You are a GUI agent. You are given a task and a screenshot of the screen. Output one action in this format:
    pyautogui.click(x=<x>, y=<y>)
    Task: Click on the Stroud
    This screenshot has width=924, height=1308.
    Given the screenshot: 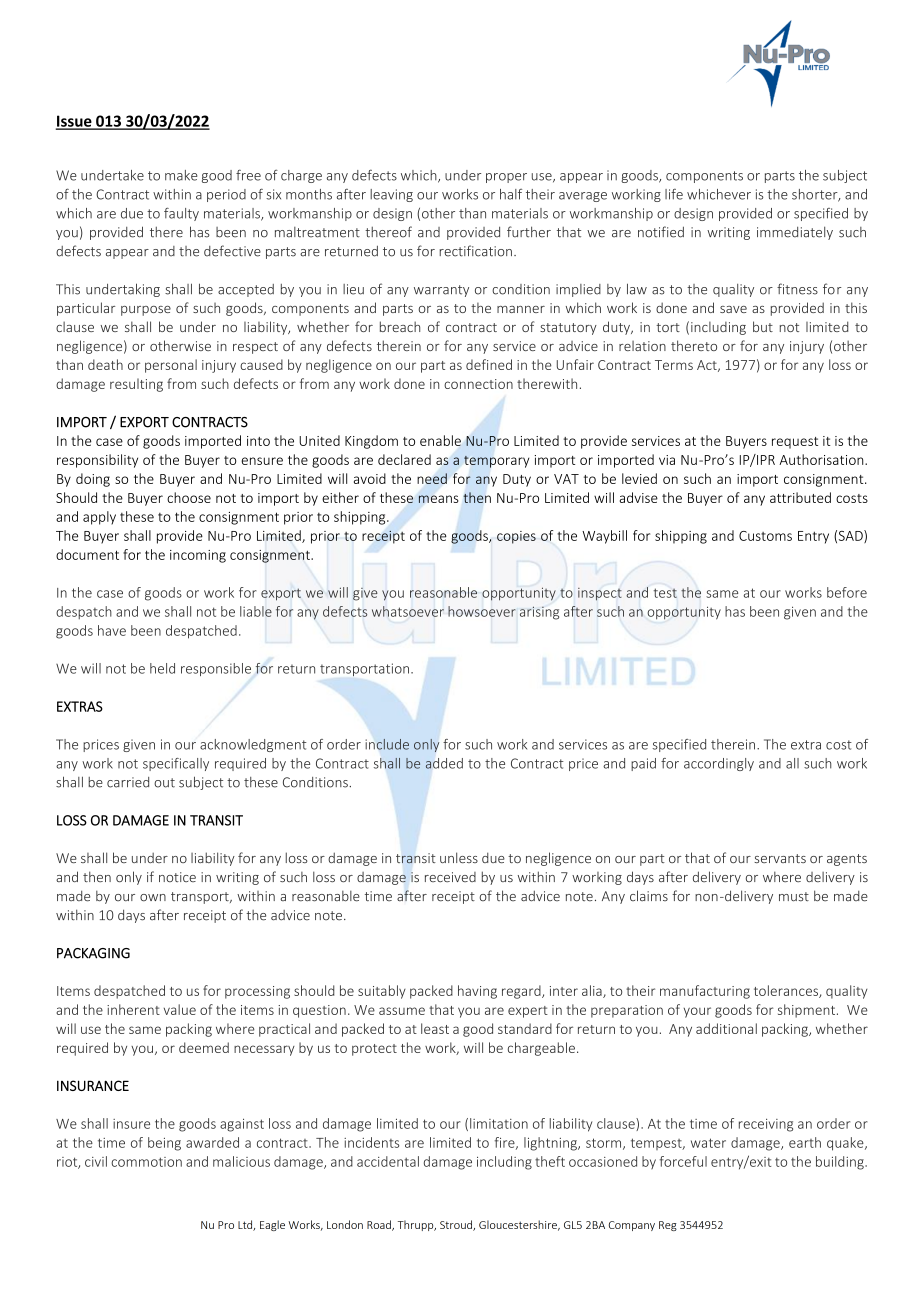 What is the action you would take?
    pyautogui.click(x=457, y=1225)
